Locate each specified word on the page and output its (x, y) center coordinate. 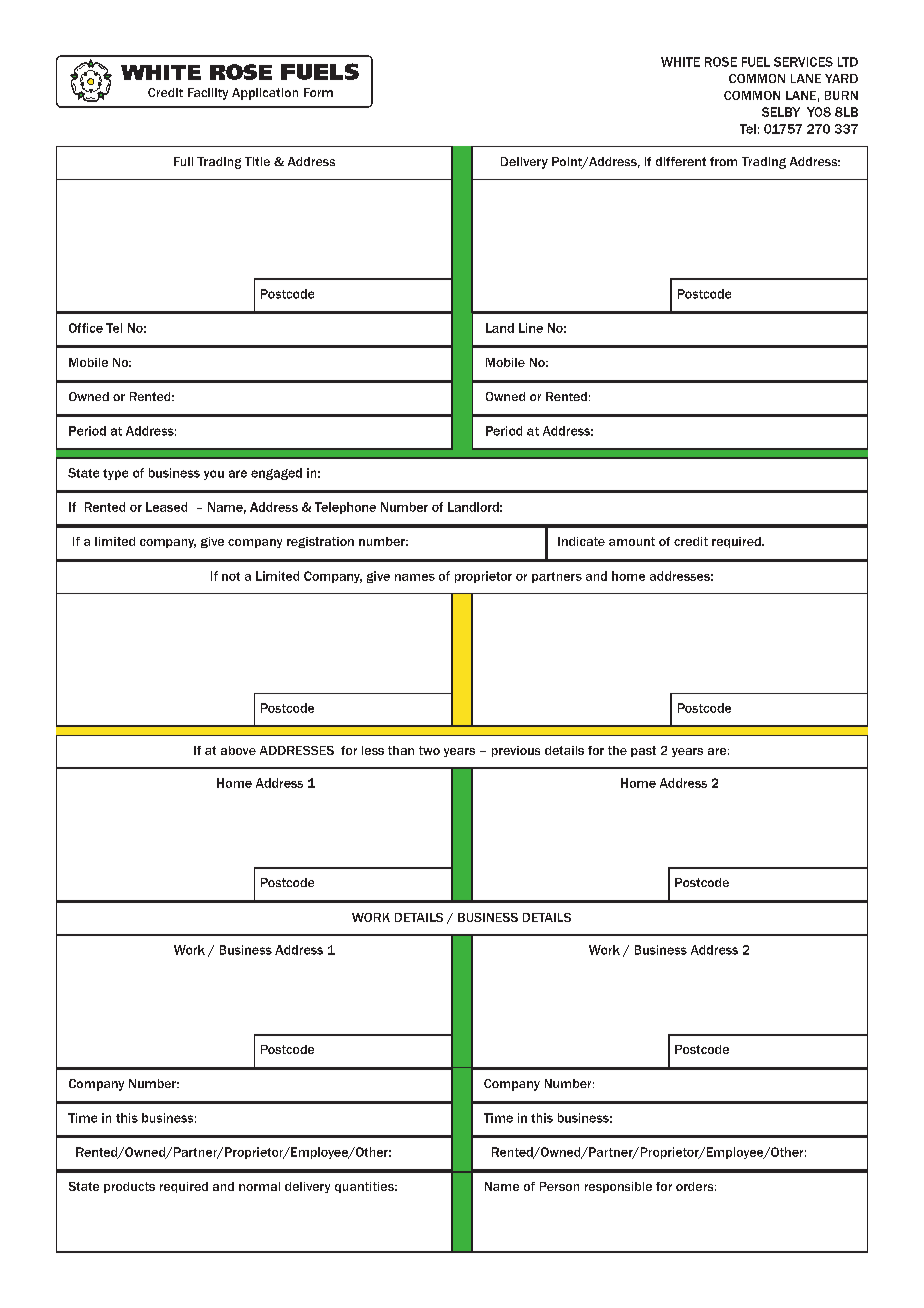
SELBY (781, 112)
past (643, 751)
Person (559, 1186)
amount (632, 541)
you (214, 475)
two (429, 750)
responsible (618, 1187)
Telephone (345, 508)
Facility (208, 94)
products (129, 1187)
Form (318, 92)
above (238, 750)
